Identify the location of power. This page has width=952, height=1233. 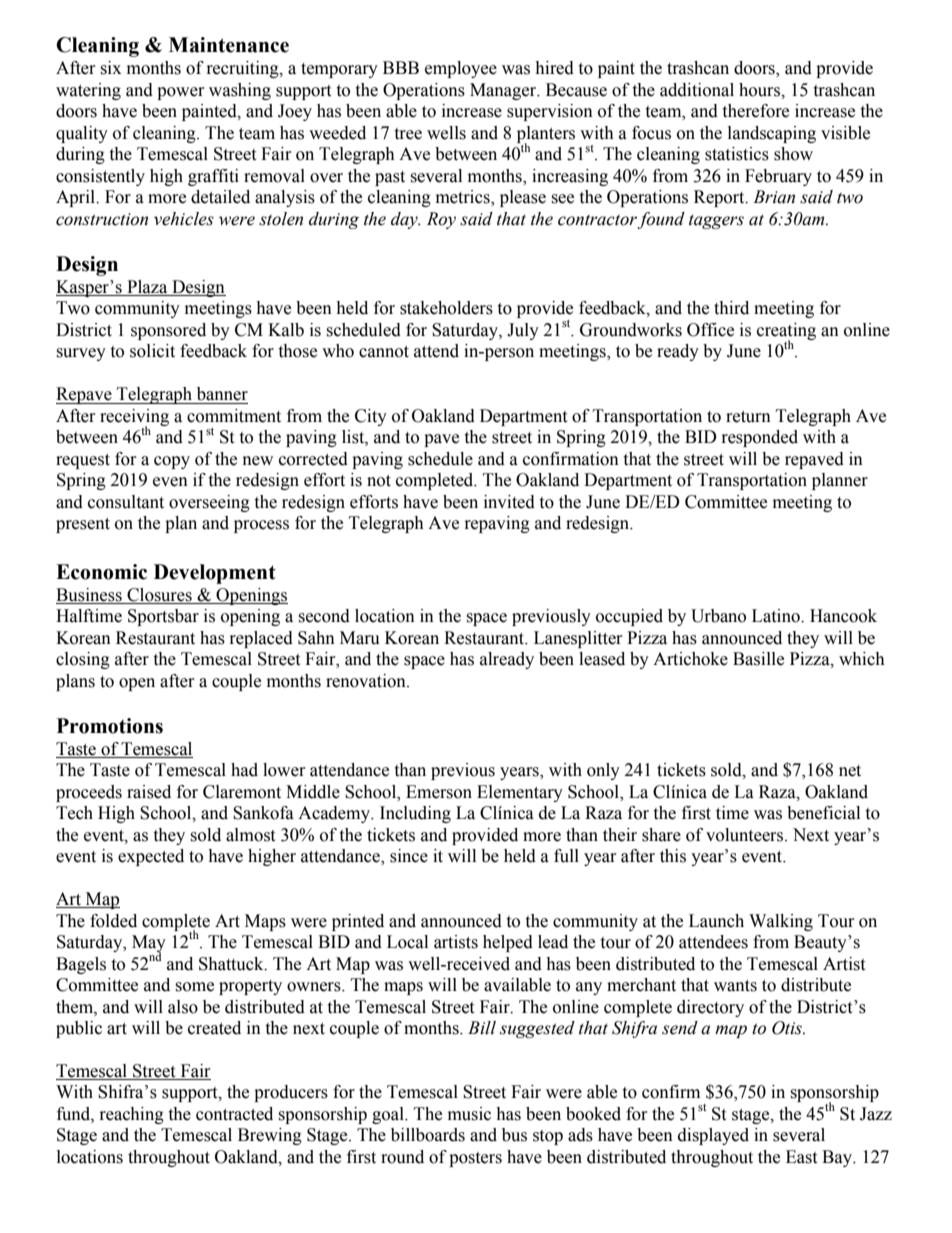
(181, 93).
